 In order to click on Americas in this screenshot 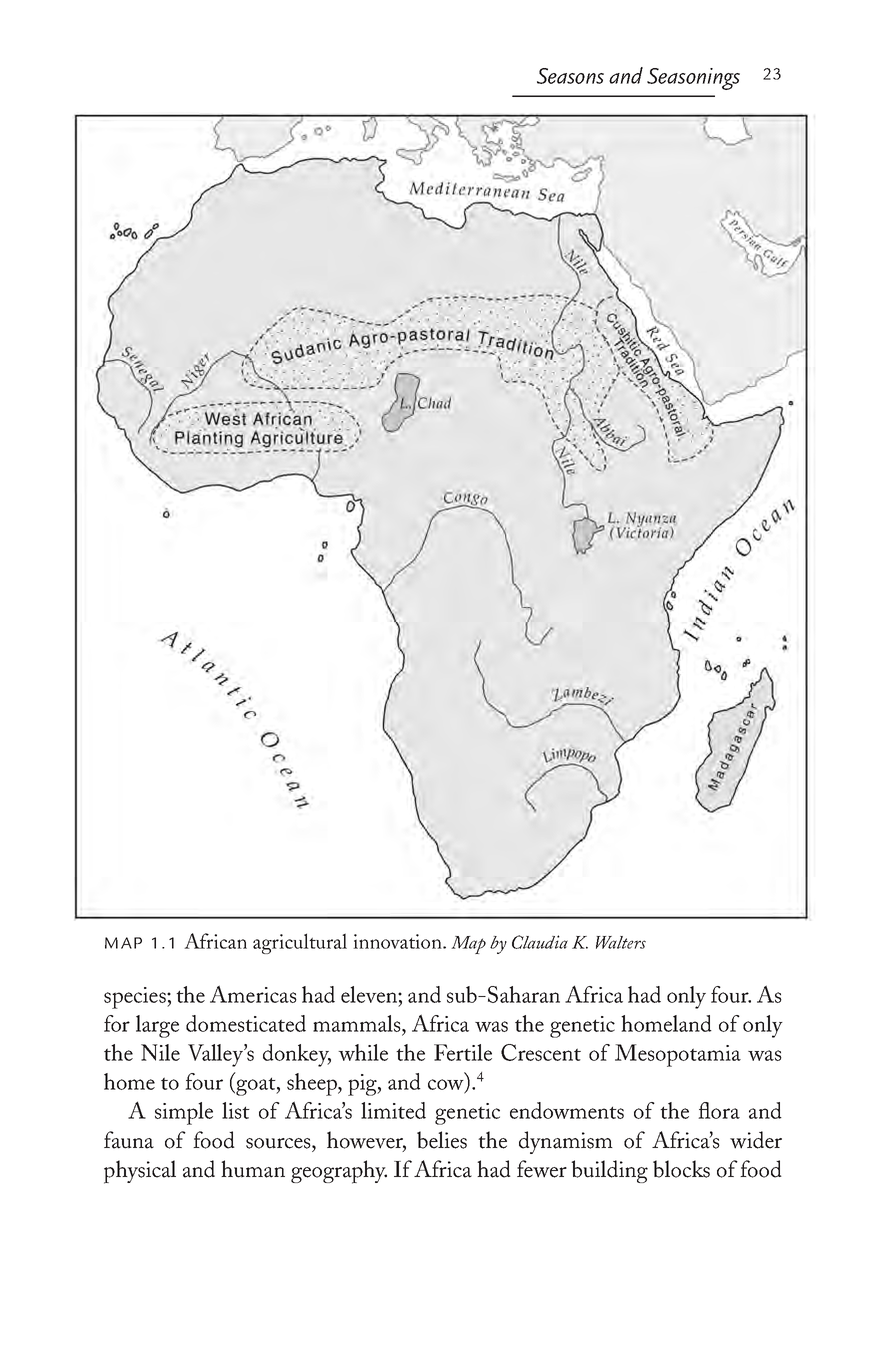, I will do `click(253, 994)`.
